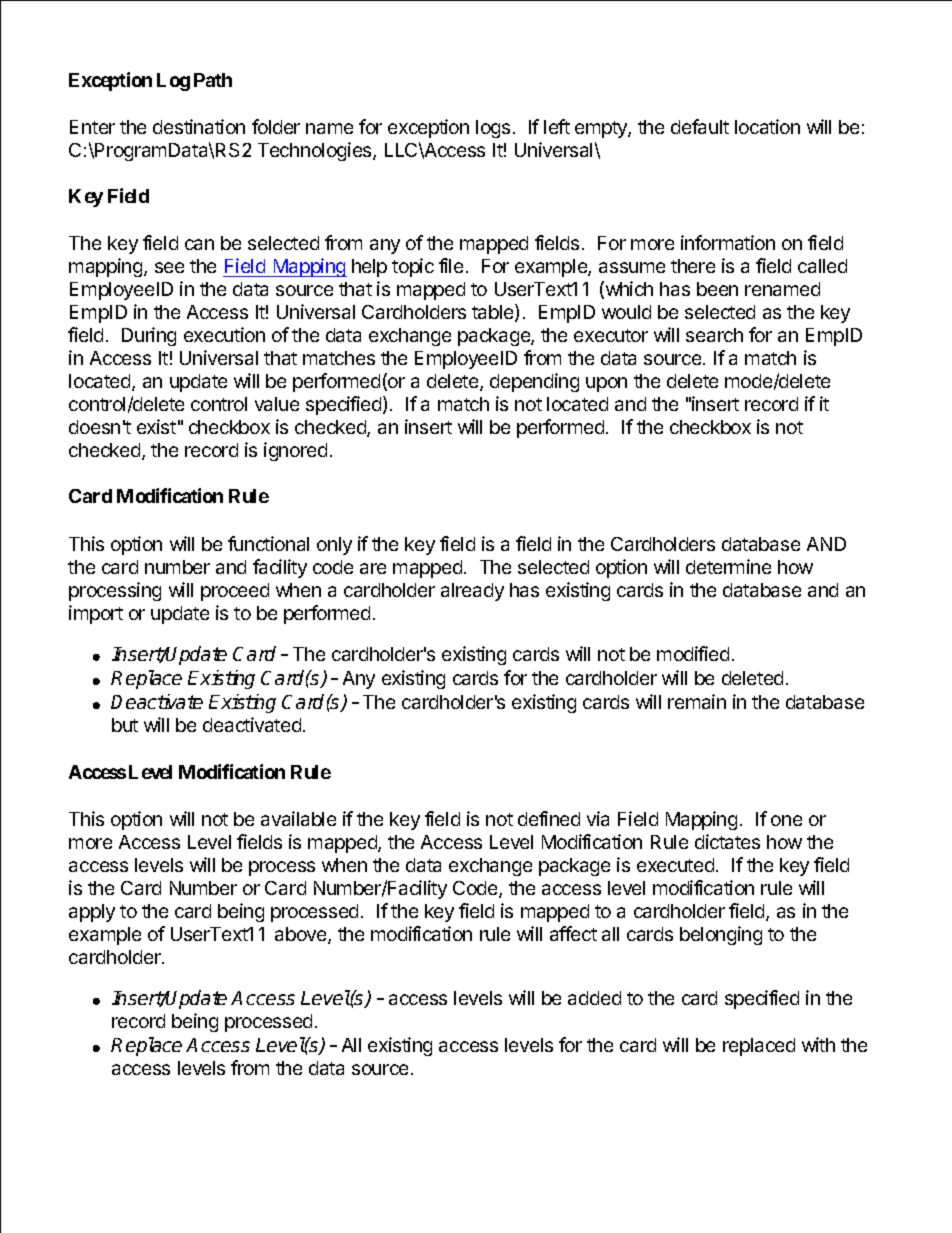  Describe the element at coordinates (472, 592) in the screenshot. I see `already` at that location.
